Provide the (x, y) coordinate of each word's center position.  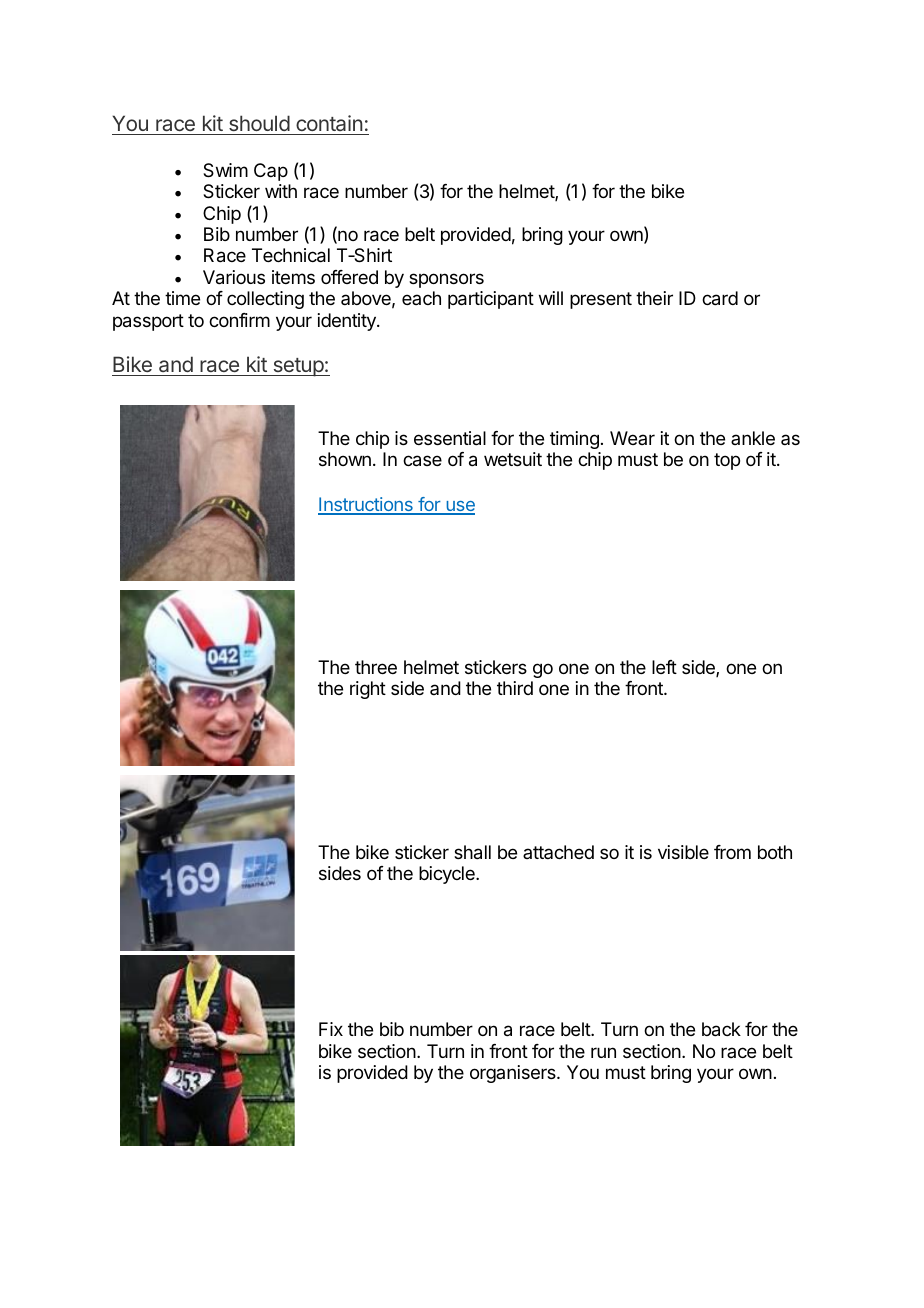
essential (450, 438)
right (368, 690)
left (664, 667)
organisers (514, 1074)
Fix (331, 1029)
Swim (225, 170)
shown (345, 459)
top (727, 461)
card (720, 298)
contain (329, 123)
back (721, 1029)
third (515, 688)
